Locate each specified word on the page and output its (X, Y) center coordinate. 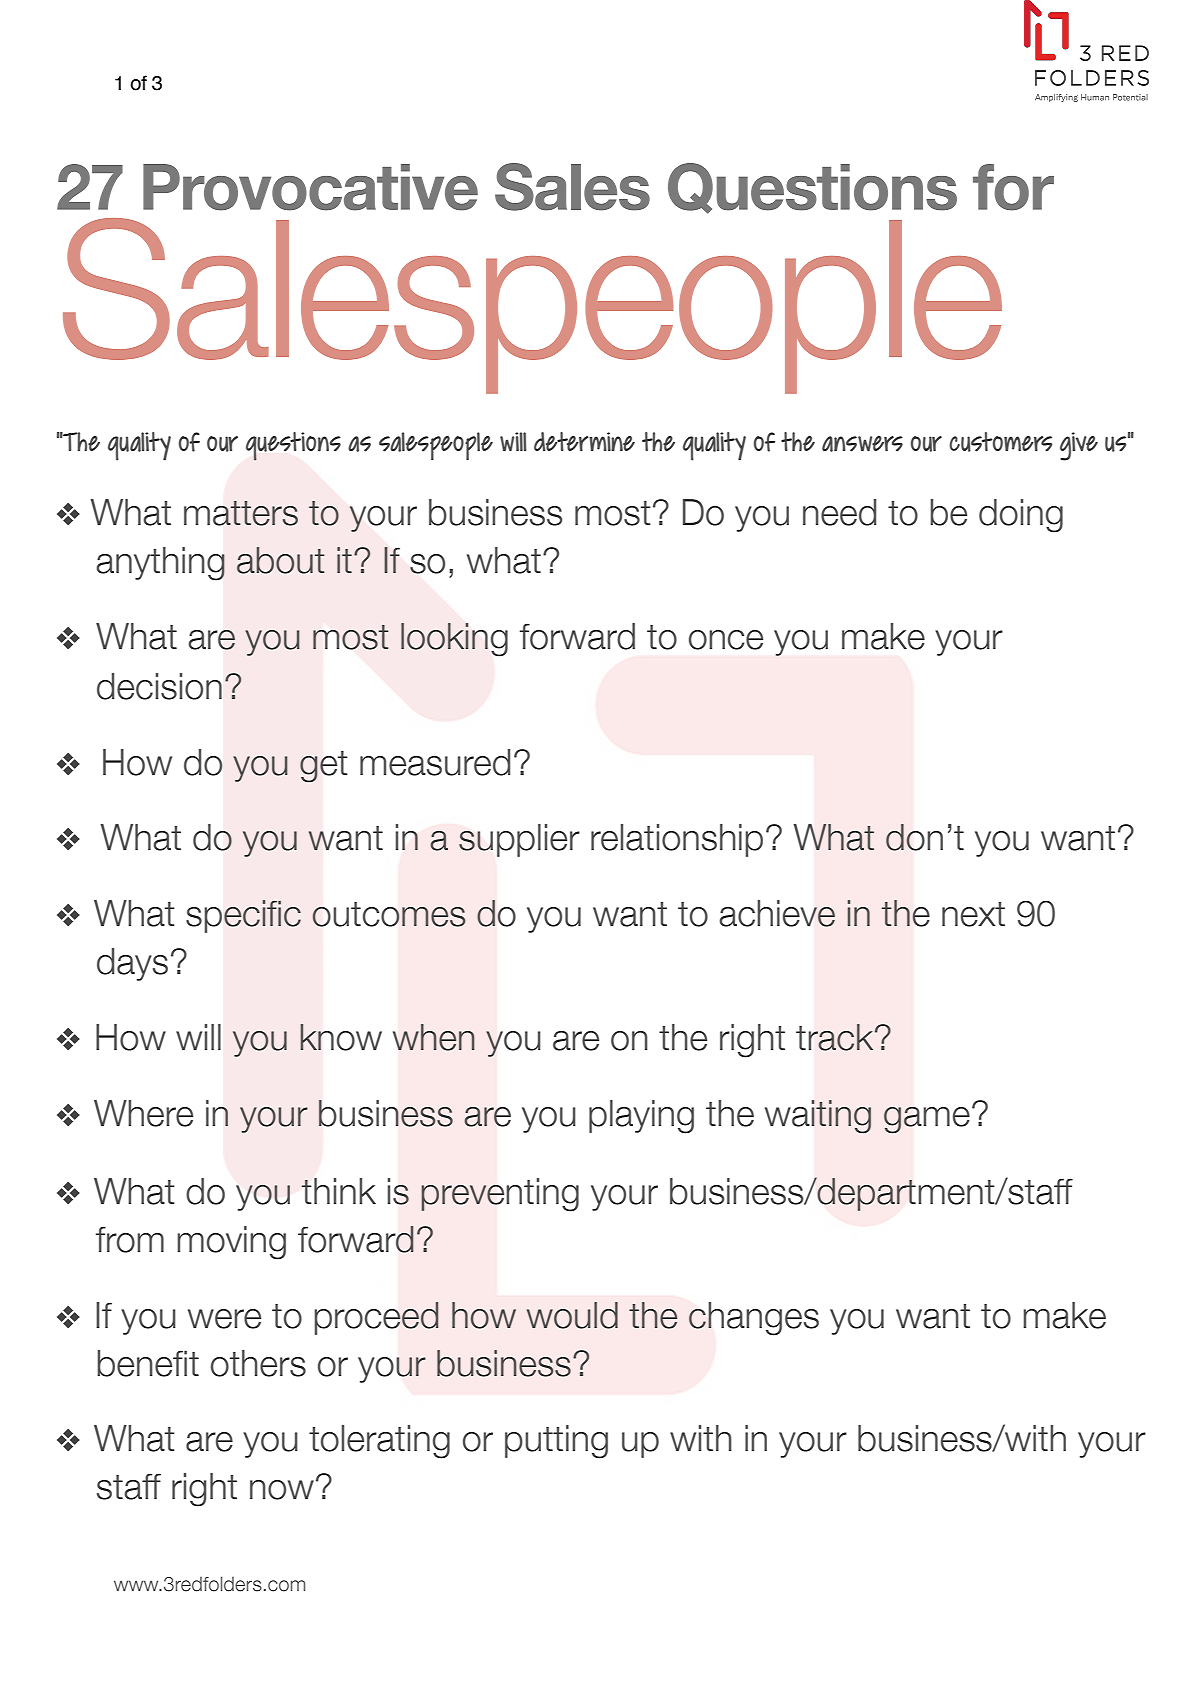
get (323, 767)
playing (641, 1117)
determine (584, 442)
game (927, 1120)
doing (1021, 516)
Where (143, 1113)
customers (1000, 442)
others (258, 1363)
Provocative (310, 187)
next (973, 914)
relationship (677, 840)
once (726, 640)
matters (241, 513)
